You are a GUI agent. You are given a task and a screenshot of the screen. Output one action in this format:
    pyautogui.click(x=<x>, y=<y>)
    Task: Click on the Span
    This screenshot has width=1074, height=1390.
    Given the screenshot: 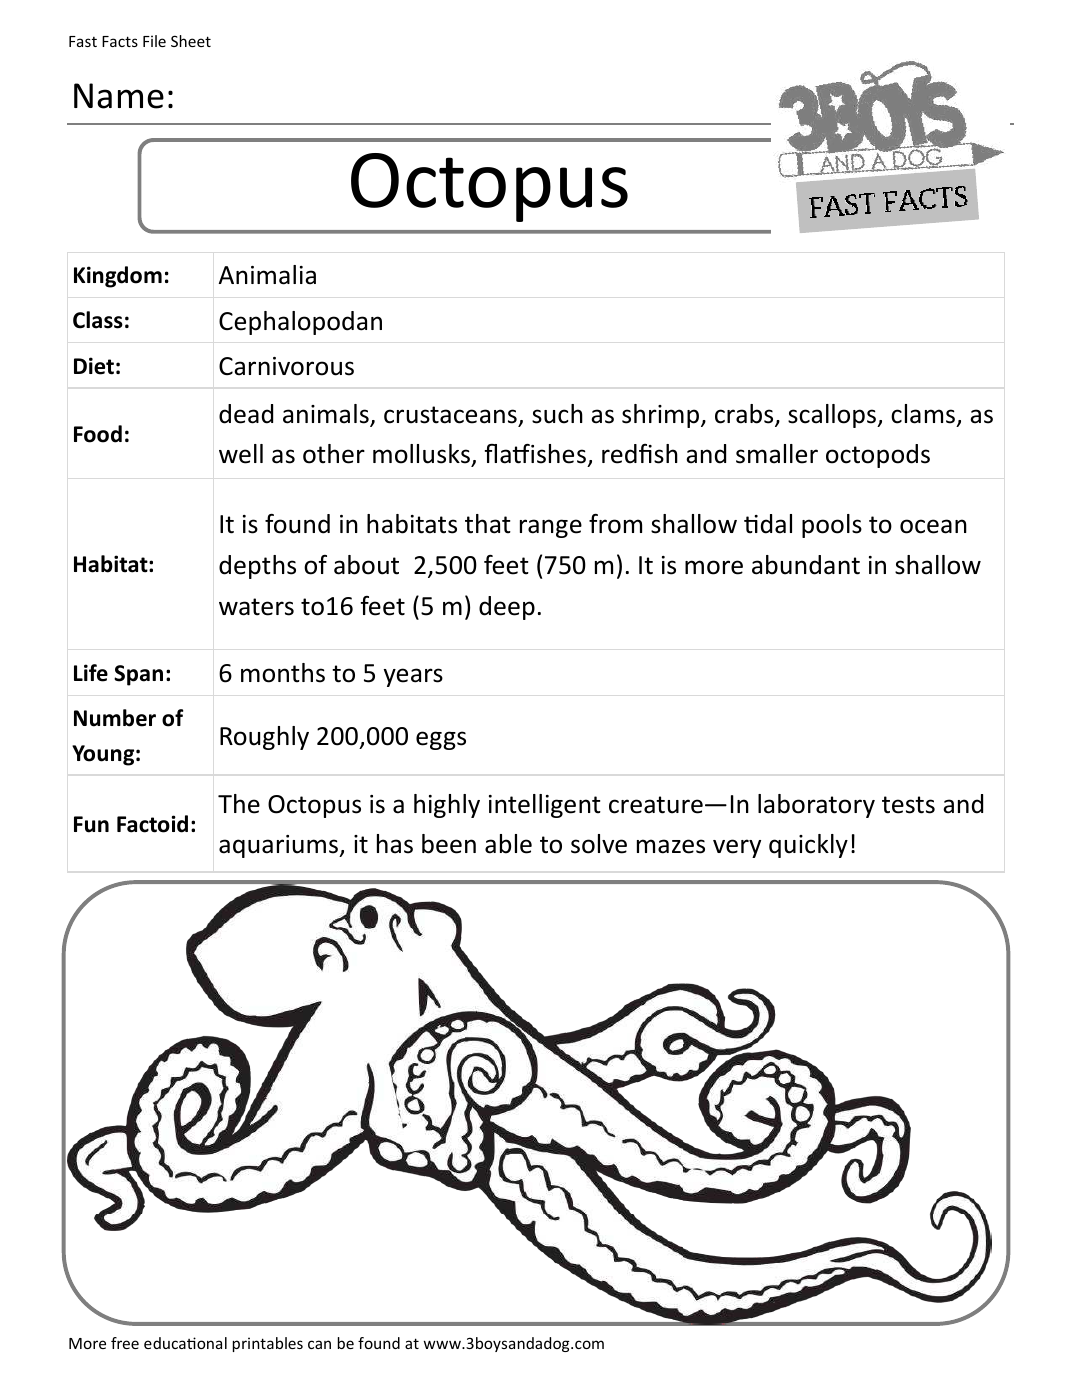 What is the action you would take?
    pyautogui.click(x=138, y=675)
